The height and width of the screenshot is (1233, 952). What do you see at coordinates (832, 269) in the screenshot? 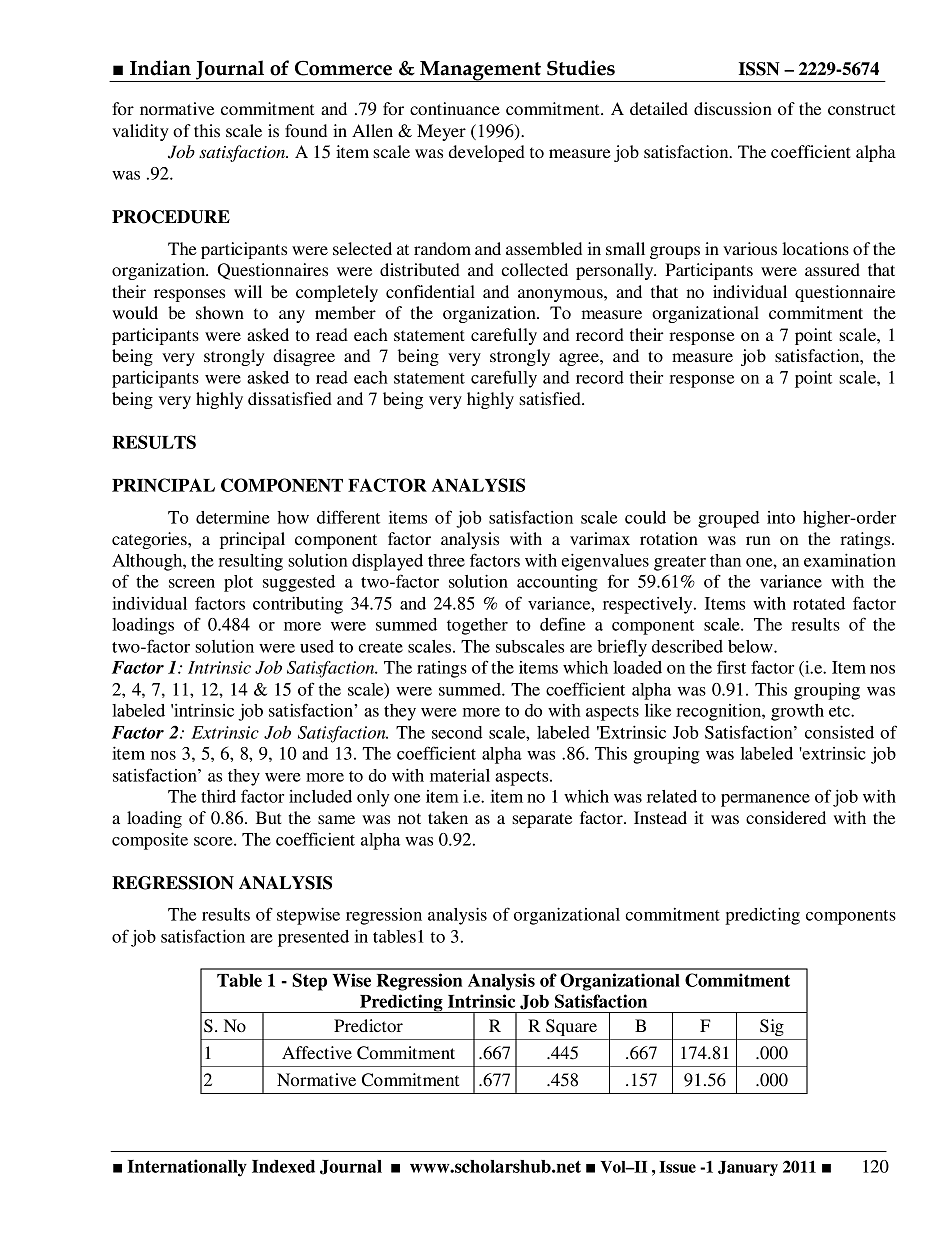
I see `assured` at bounding box center [832, 269].
